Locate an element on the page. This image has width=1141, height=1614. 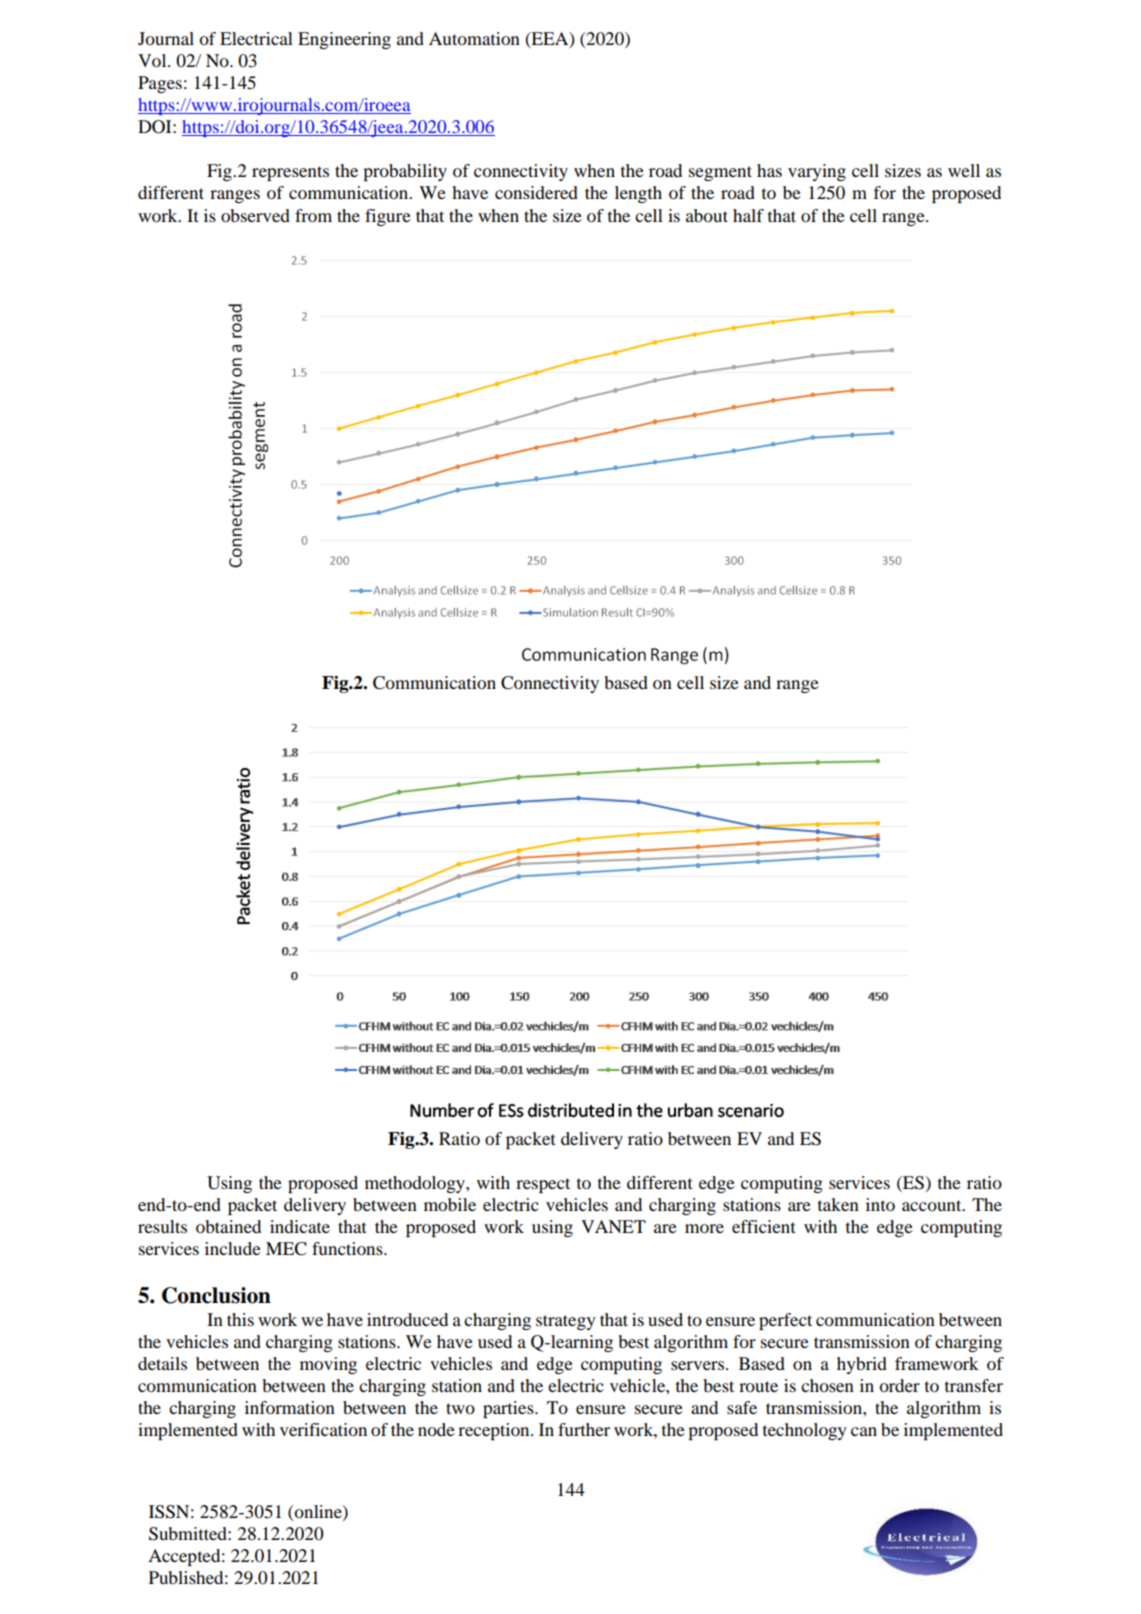
information is located at coordinates (290, 1407).
